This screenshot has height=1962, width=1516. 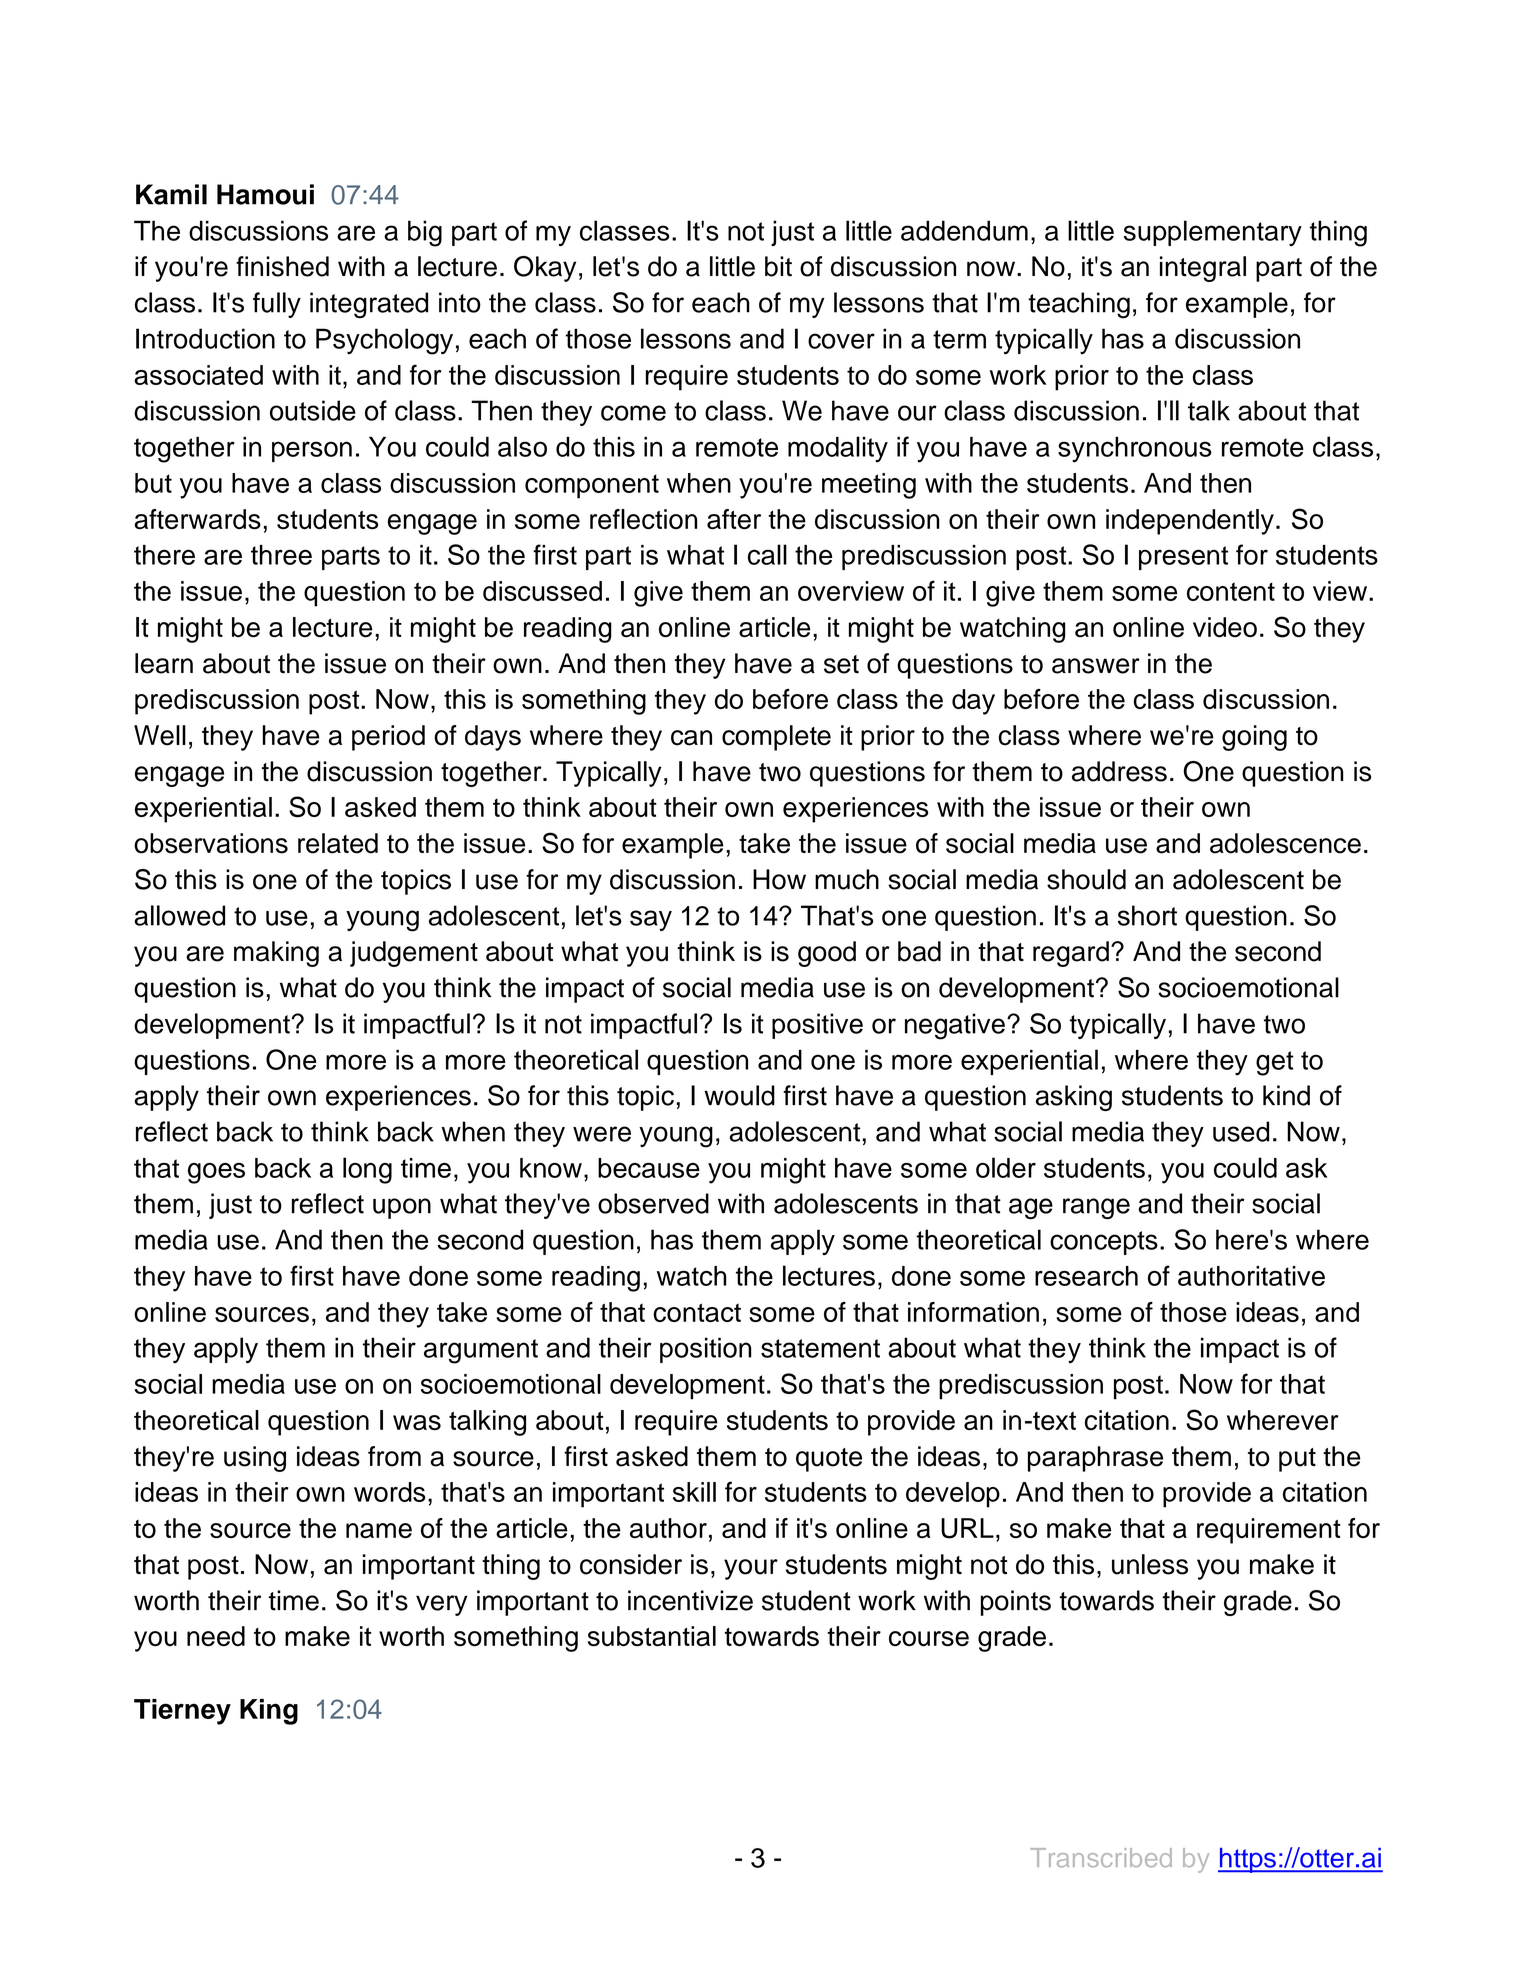 What do you see at coordinates (255, 1459) in the screenshot?
I see `using` at bounding box center [255, 1459].
